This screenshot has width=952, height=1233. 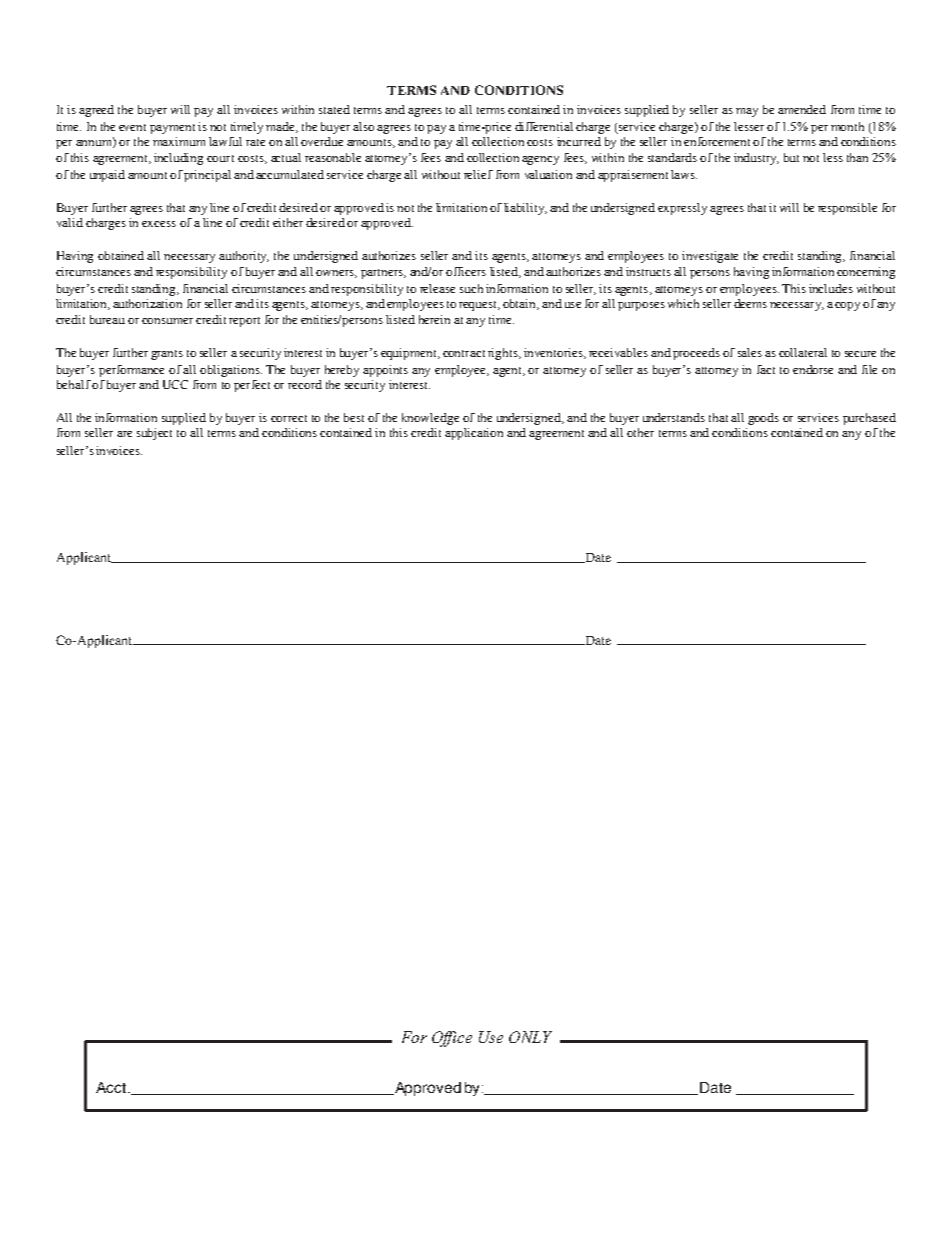 I want to click on ONLY, so click(x=530, y=1037).
